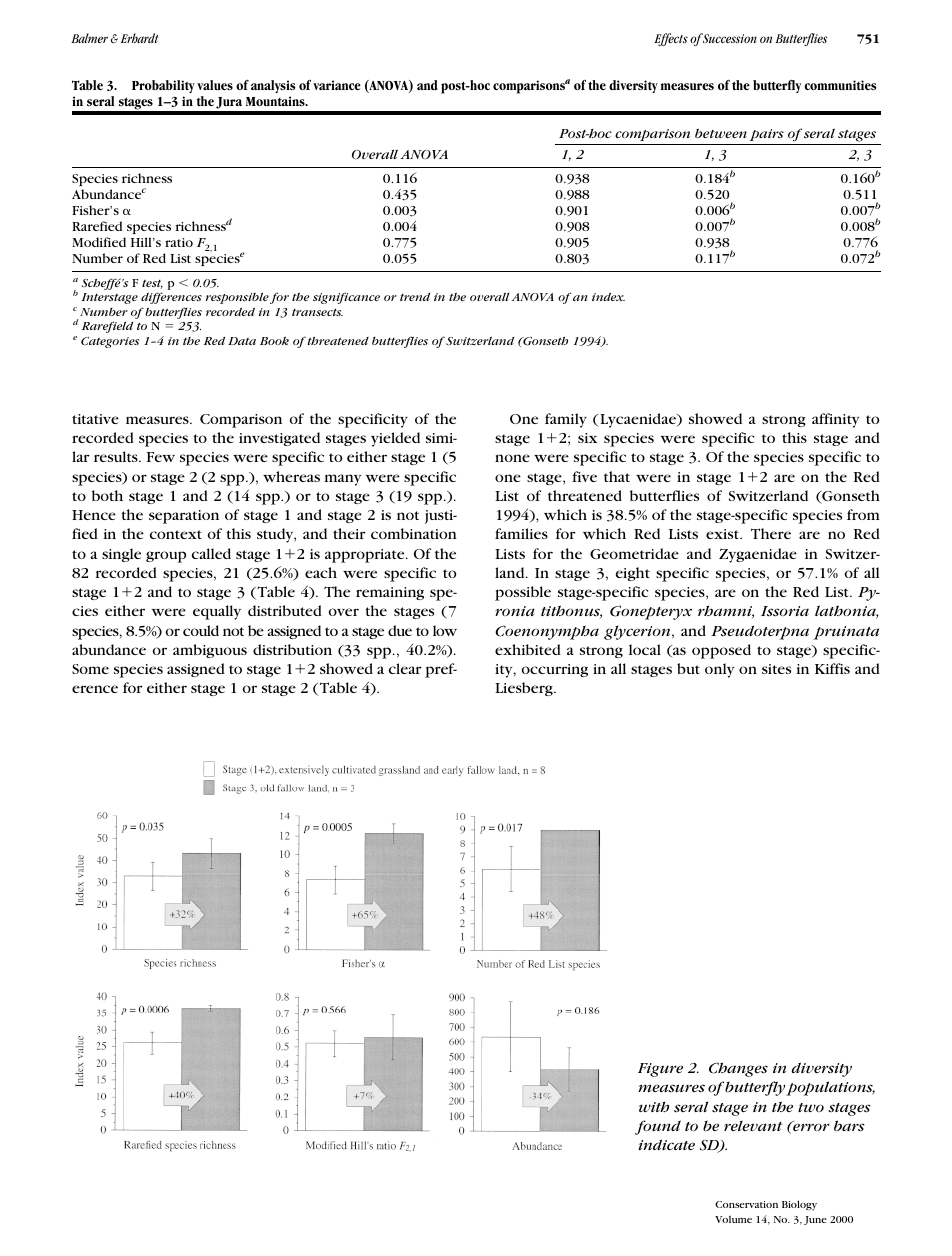 The height and width of the image is (1256, 952). Describe the element at coordinates (445, 630) in the image. I see `low` at that location.
